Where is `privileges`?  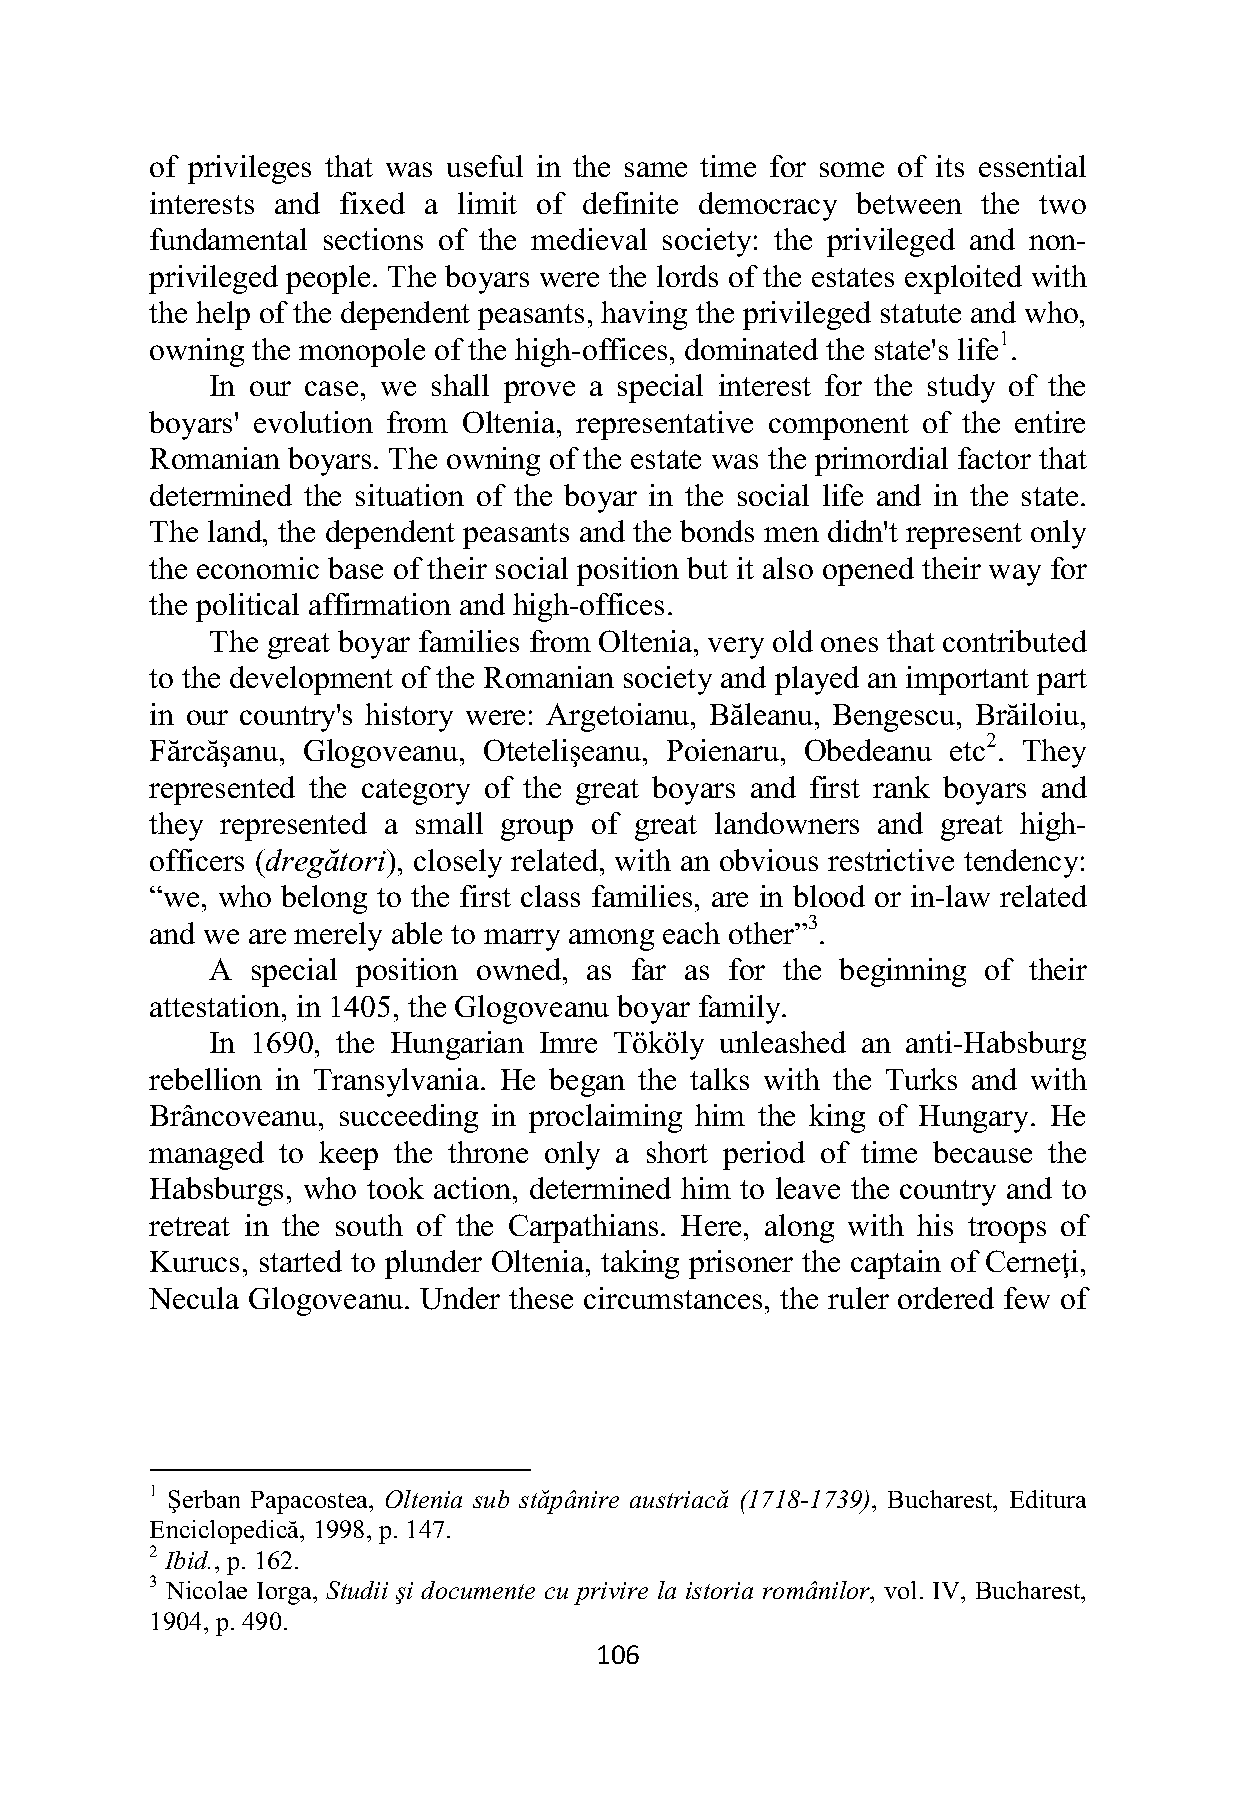
privileges is located at coordinates (249, 169).
